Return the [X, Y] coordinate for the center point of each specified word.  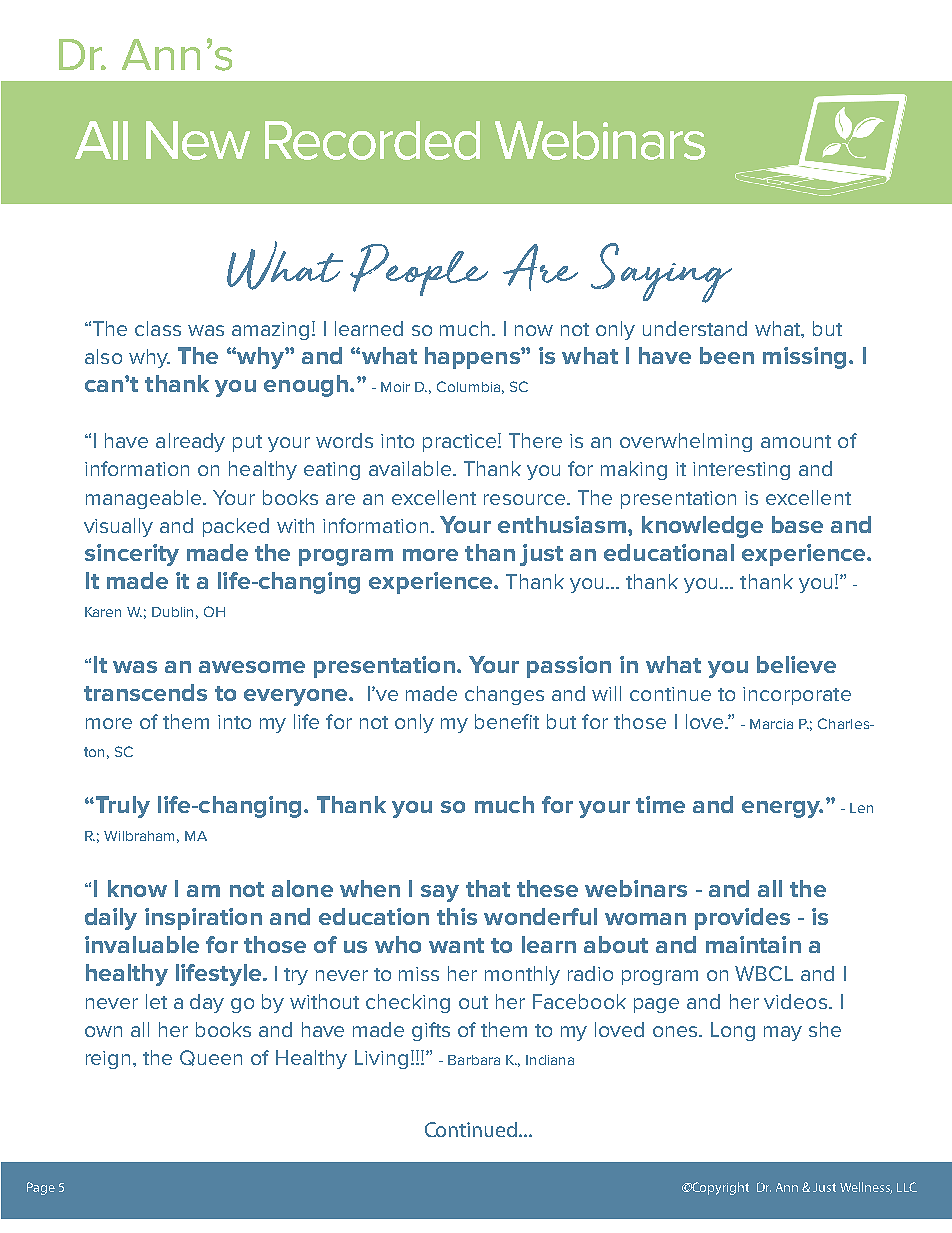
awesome [252, 667]
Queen [211, 1058]
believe [796, 664]
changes [504, 695]
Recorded [372, 140]
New [198, 140]
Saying [661, 273]
